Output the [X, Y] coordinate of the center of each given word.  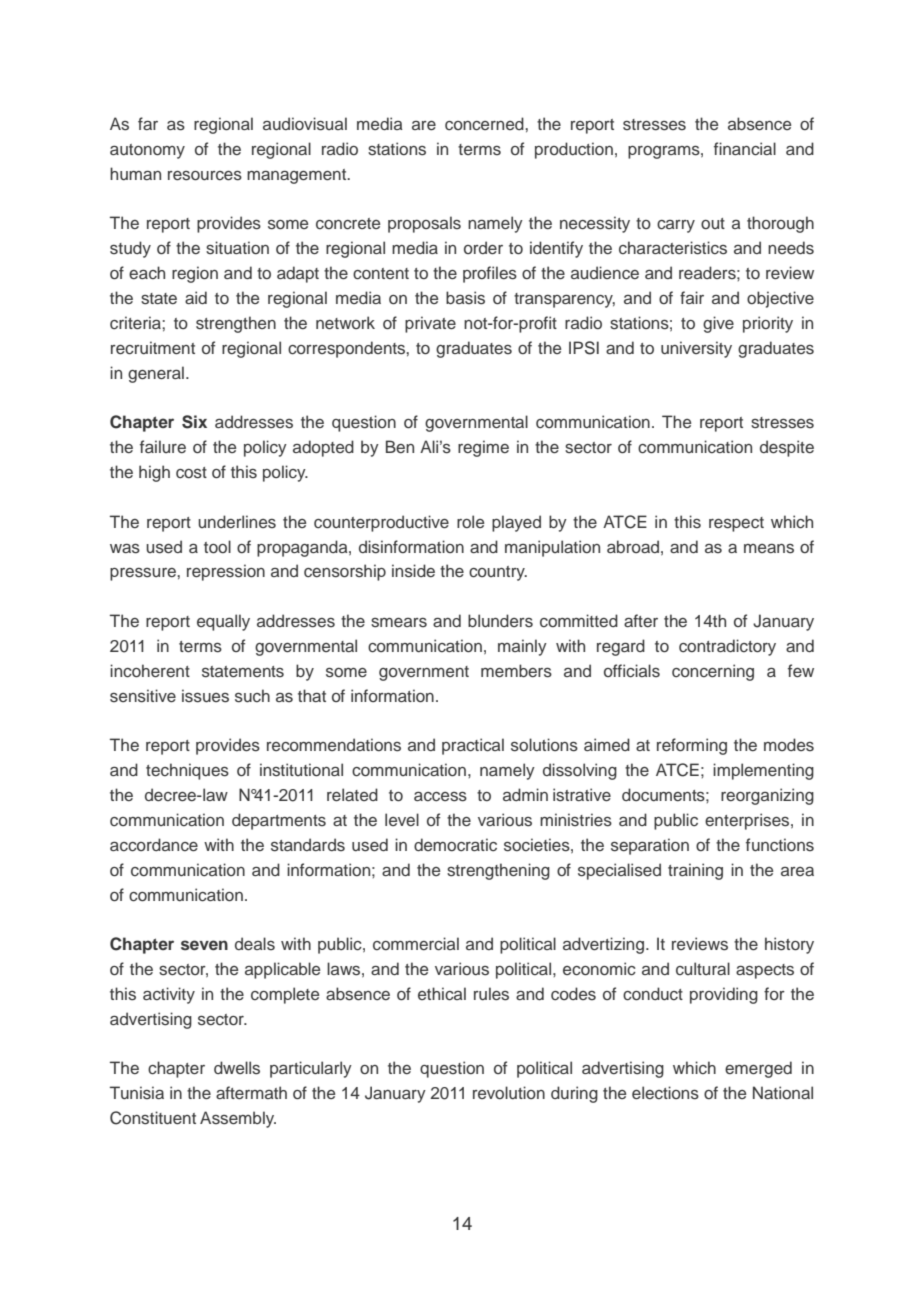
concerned [485, 124]
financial [745, 149]
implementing [763, 771]
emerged [758, 1069]
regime [483, 448]
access [440, 797]
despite [787, 448]
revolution [509, 1092]
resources [205, 176]
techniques [187, 771]
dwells [237, 1068]
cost [191, 473]
